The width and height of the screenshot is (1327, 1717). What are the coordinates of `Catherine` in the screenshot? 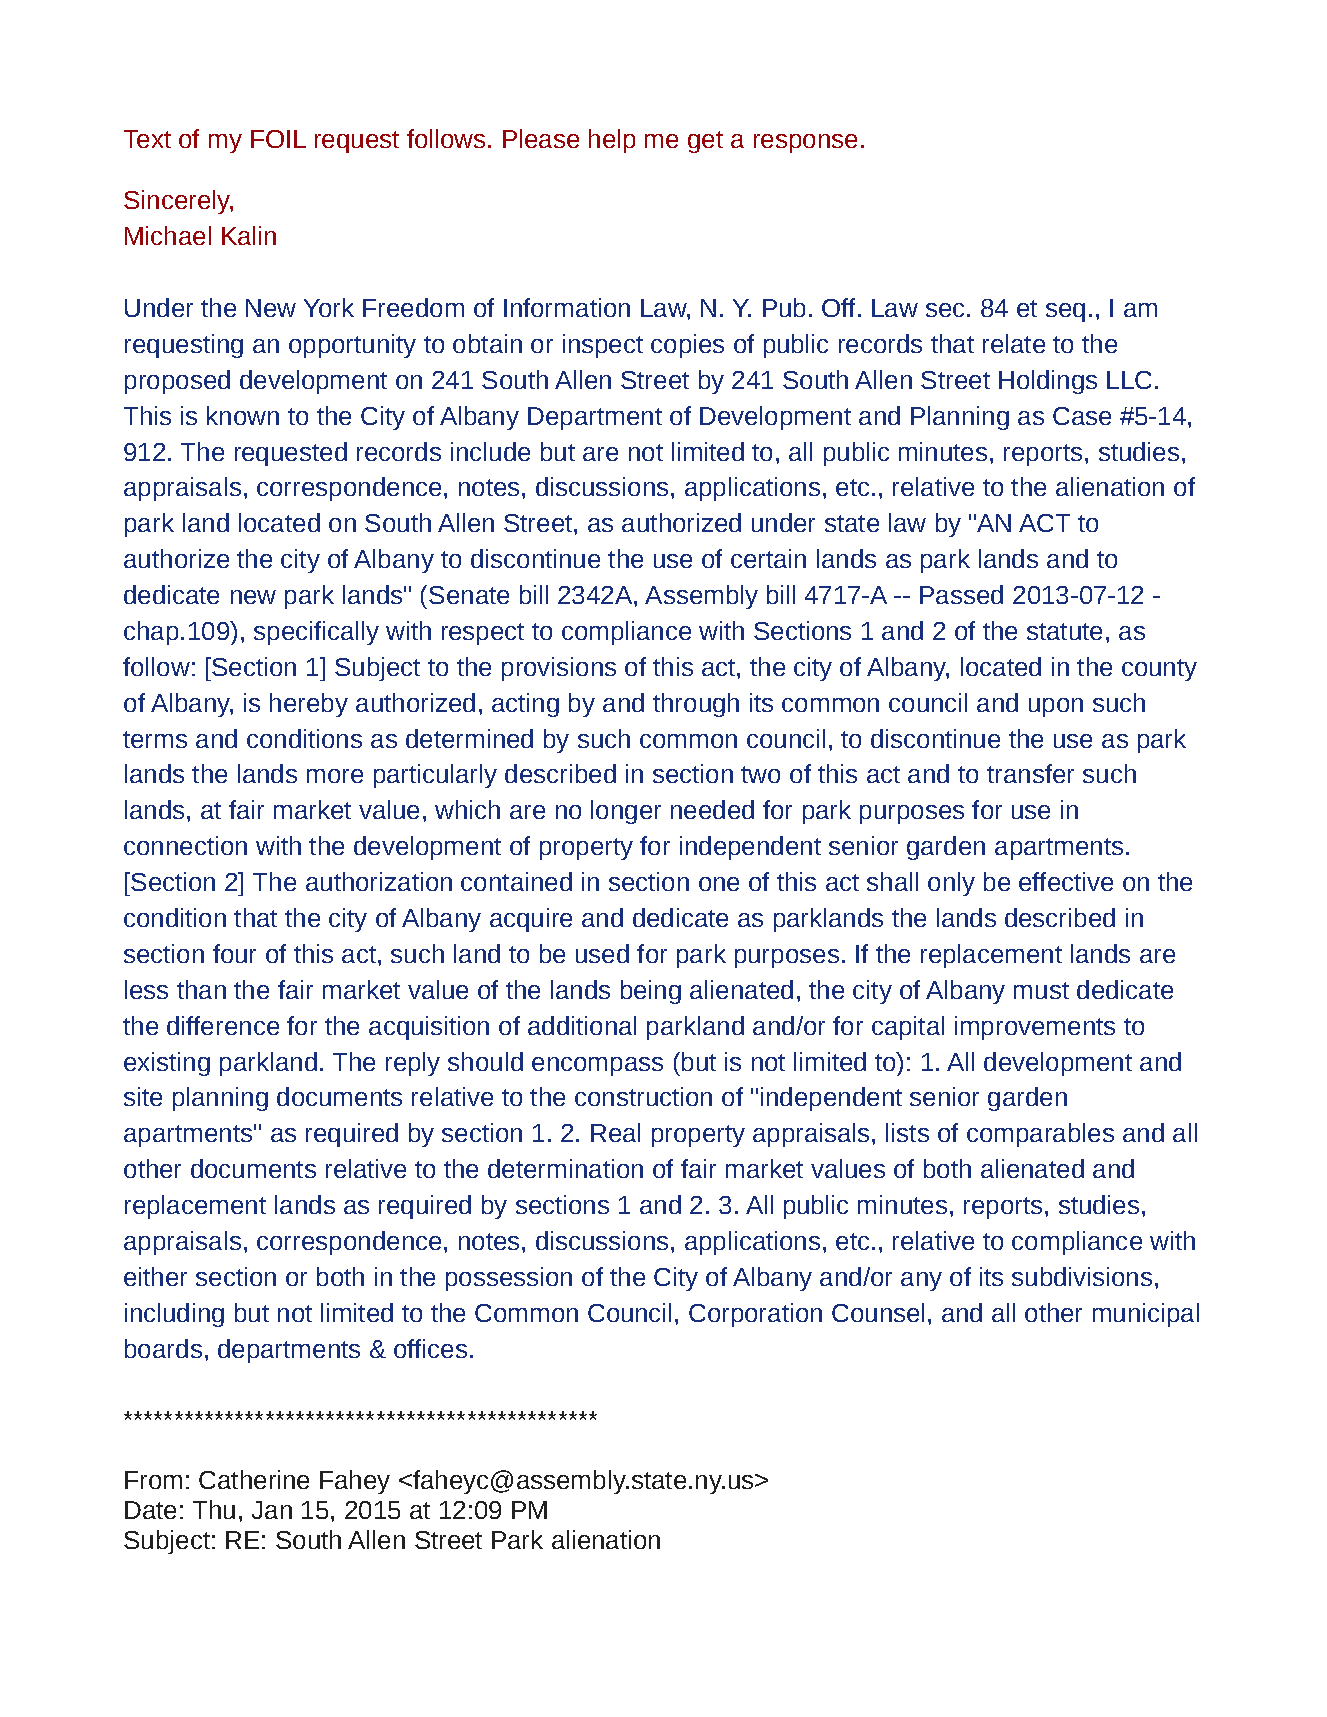 It's located at (254, 1479).
